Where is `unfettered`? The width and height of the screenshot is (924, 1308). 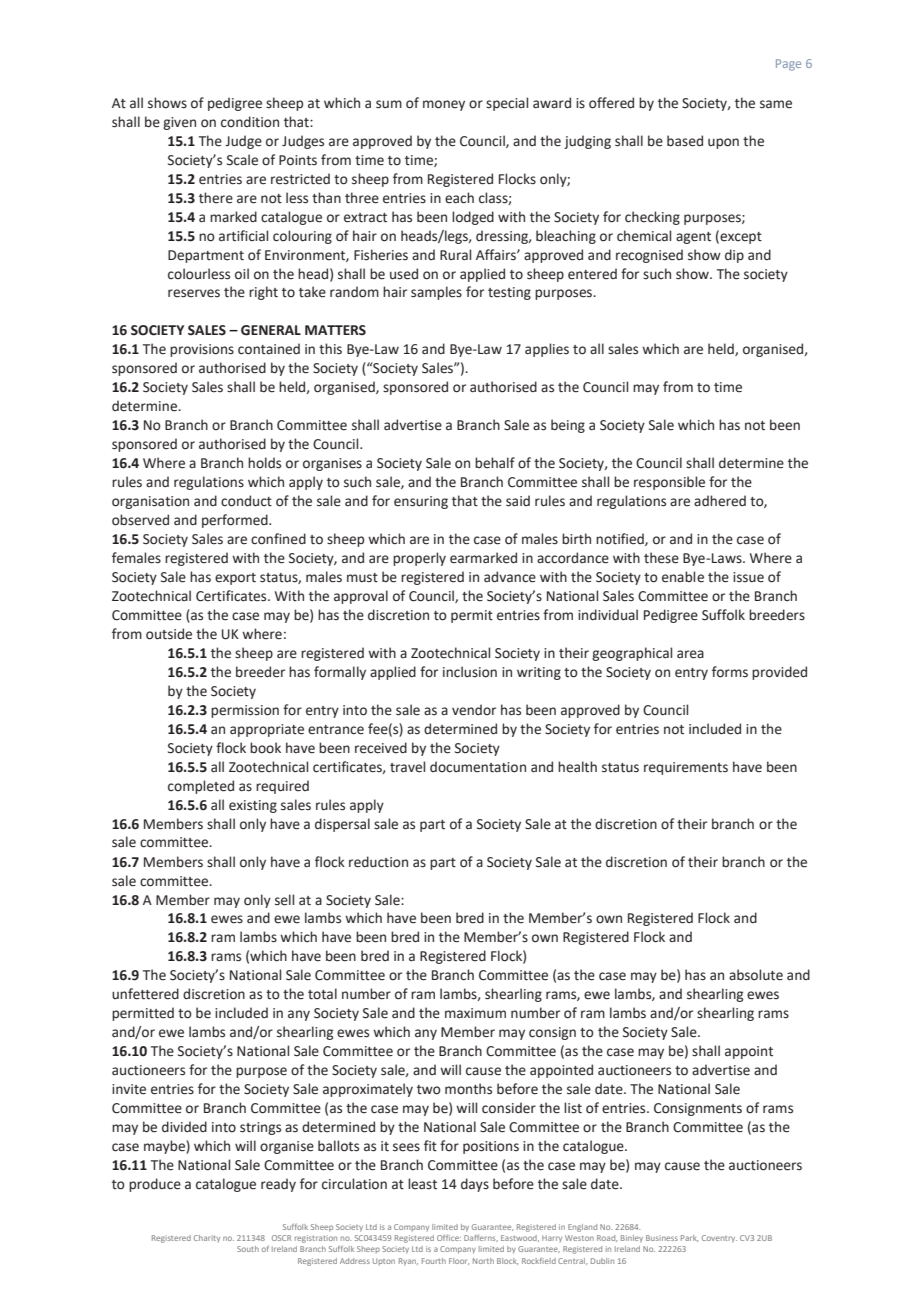 unfettered is located at coordinates (145, 994).
